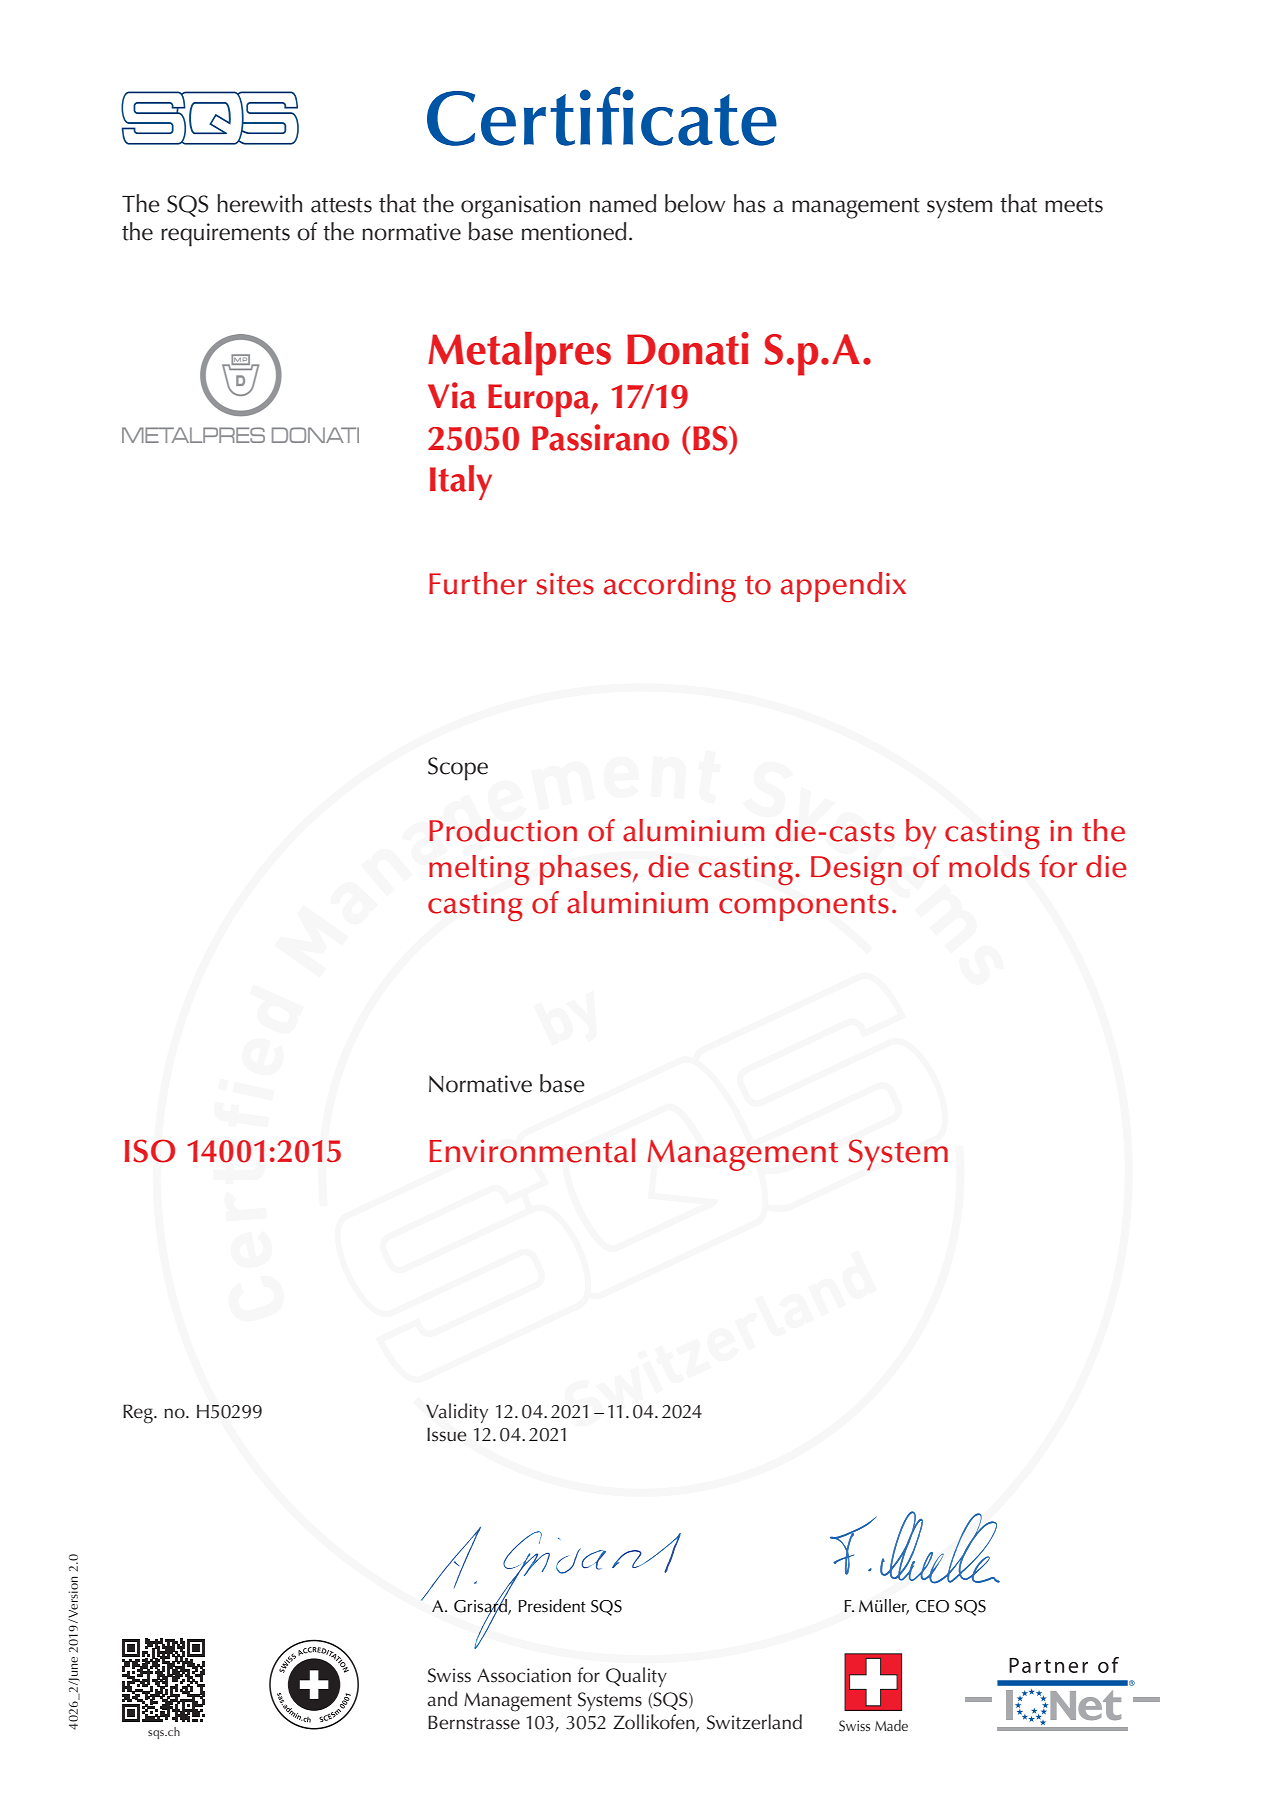 This screenshot has width=1282, height=1813. What do you see at coordinates (989, 866) in the screenshot?
I see `molds` at bounding box center [989, 866].
